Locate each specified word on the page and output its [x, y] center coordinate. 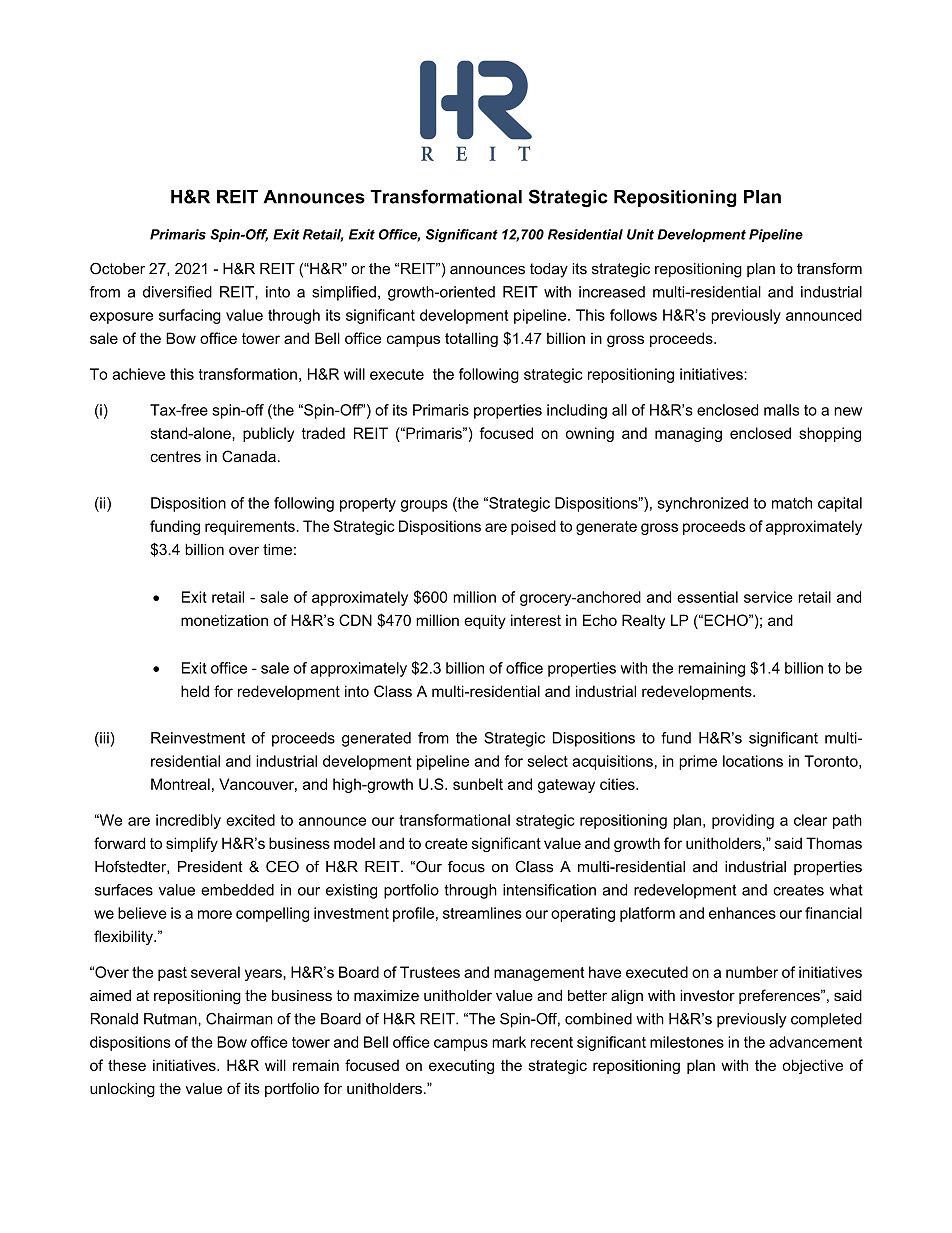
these [127, 1065]
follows [633, 315]
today [549, 270]
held [195, 691]
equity [485, 621]
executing [461, 1066]
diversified [177, 292]
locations [753, 761]
